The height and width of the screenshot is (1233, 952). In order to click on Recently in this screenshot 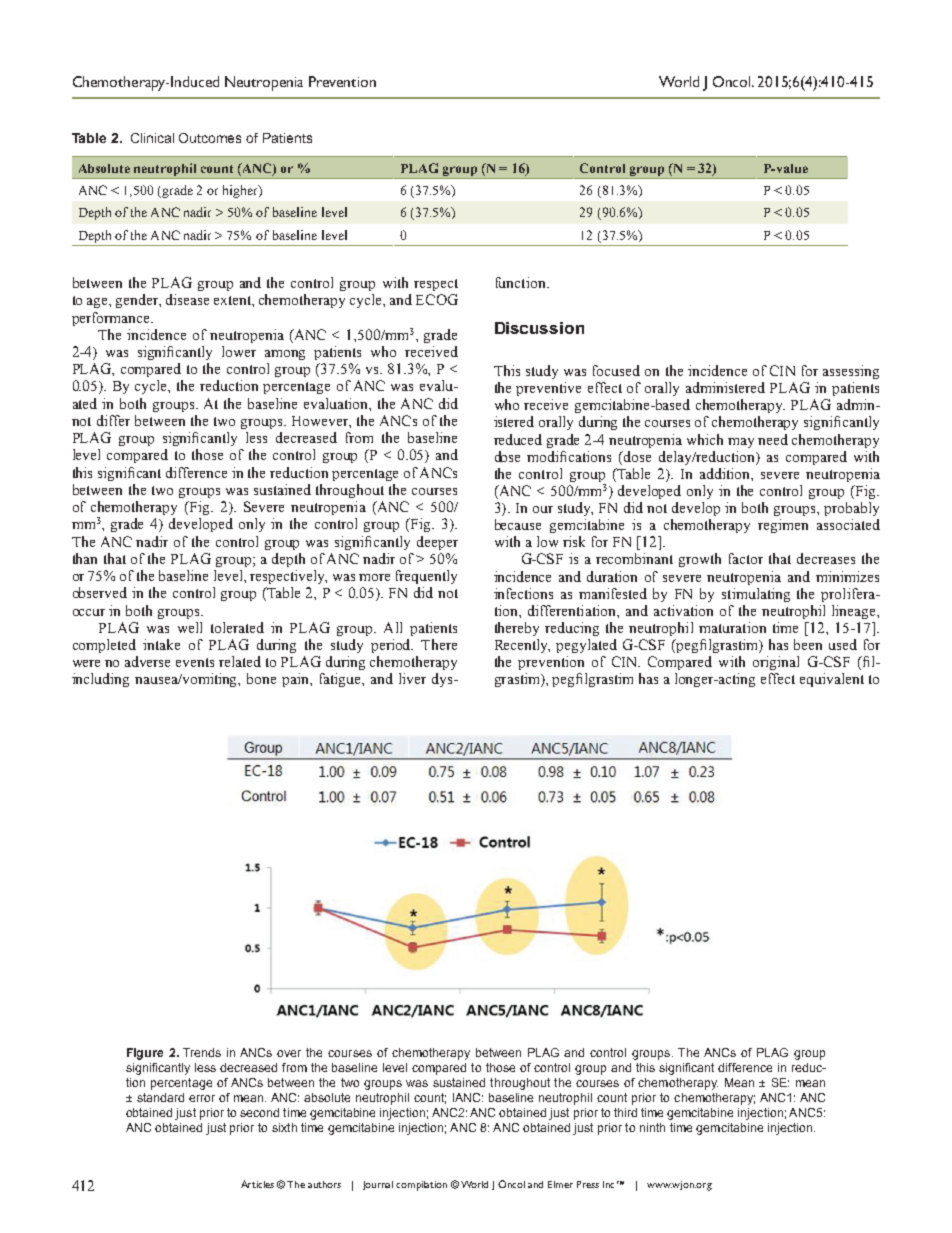, I will do `click(522, 646)`.
